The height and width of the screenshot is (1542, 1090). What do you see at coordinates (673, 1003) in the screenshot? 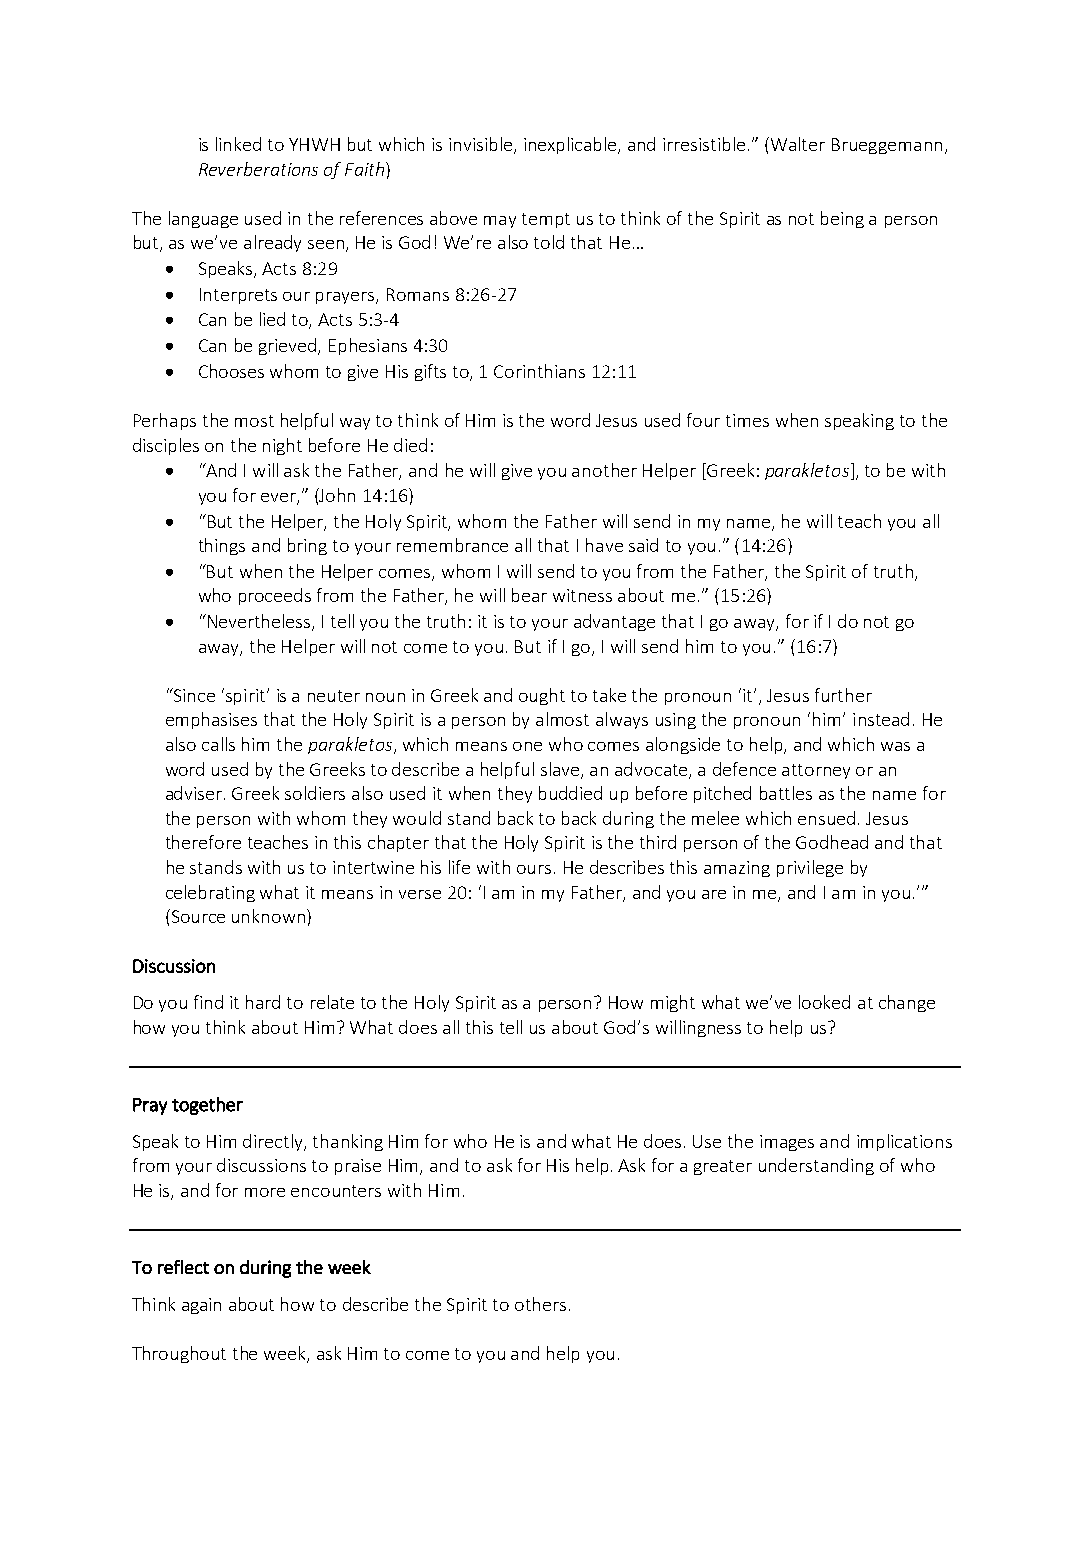
I see `might` at bounding box center [673, 1003].
